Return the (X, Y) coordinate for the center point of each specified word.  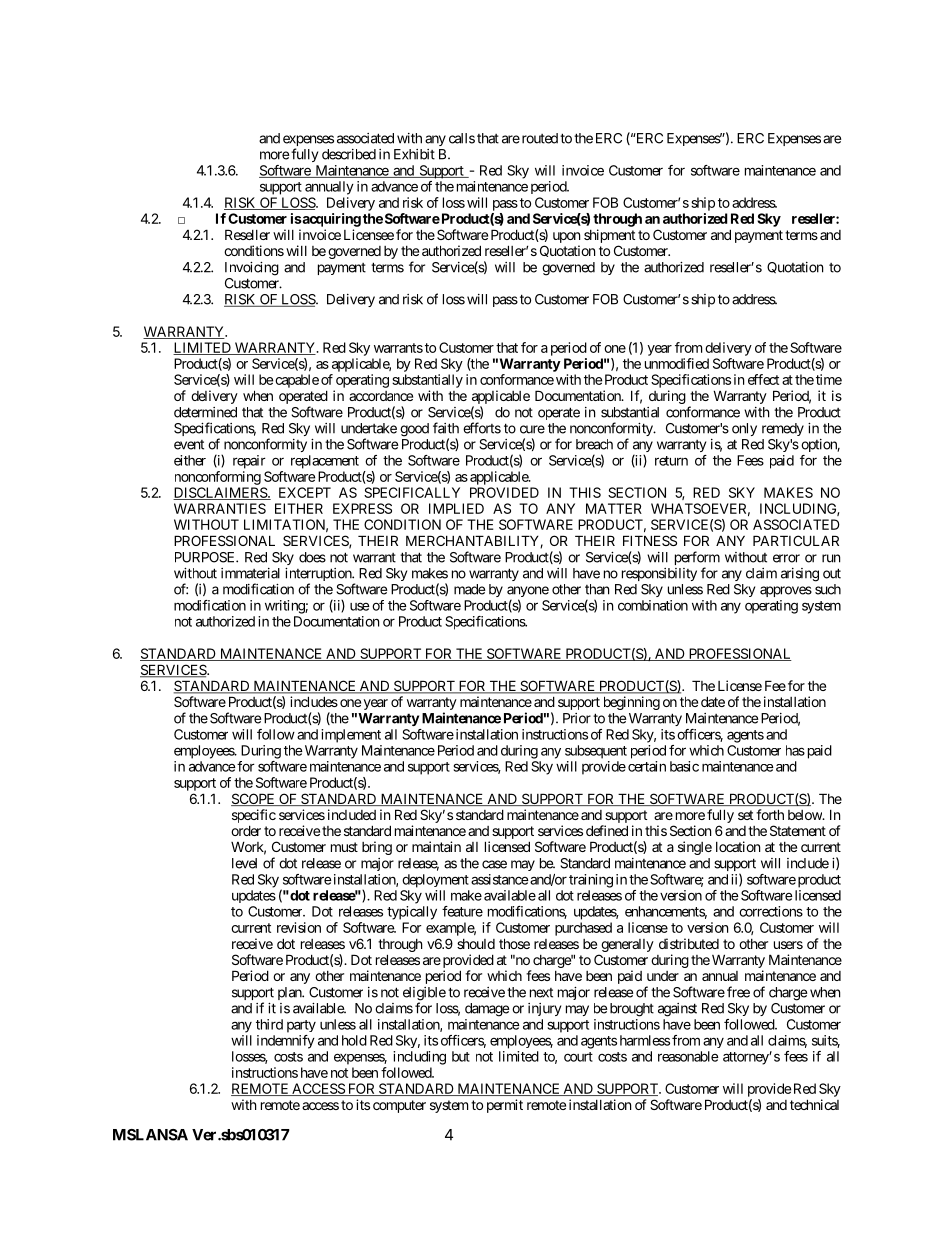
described (349, 154)
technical (814, 1104)
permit (505, 1106)
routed (538, 138)
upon (566, 237)
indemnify (286, 1042)
